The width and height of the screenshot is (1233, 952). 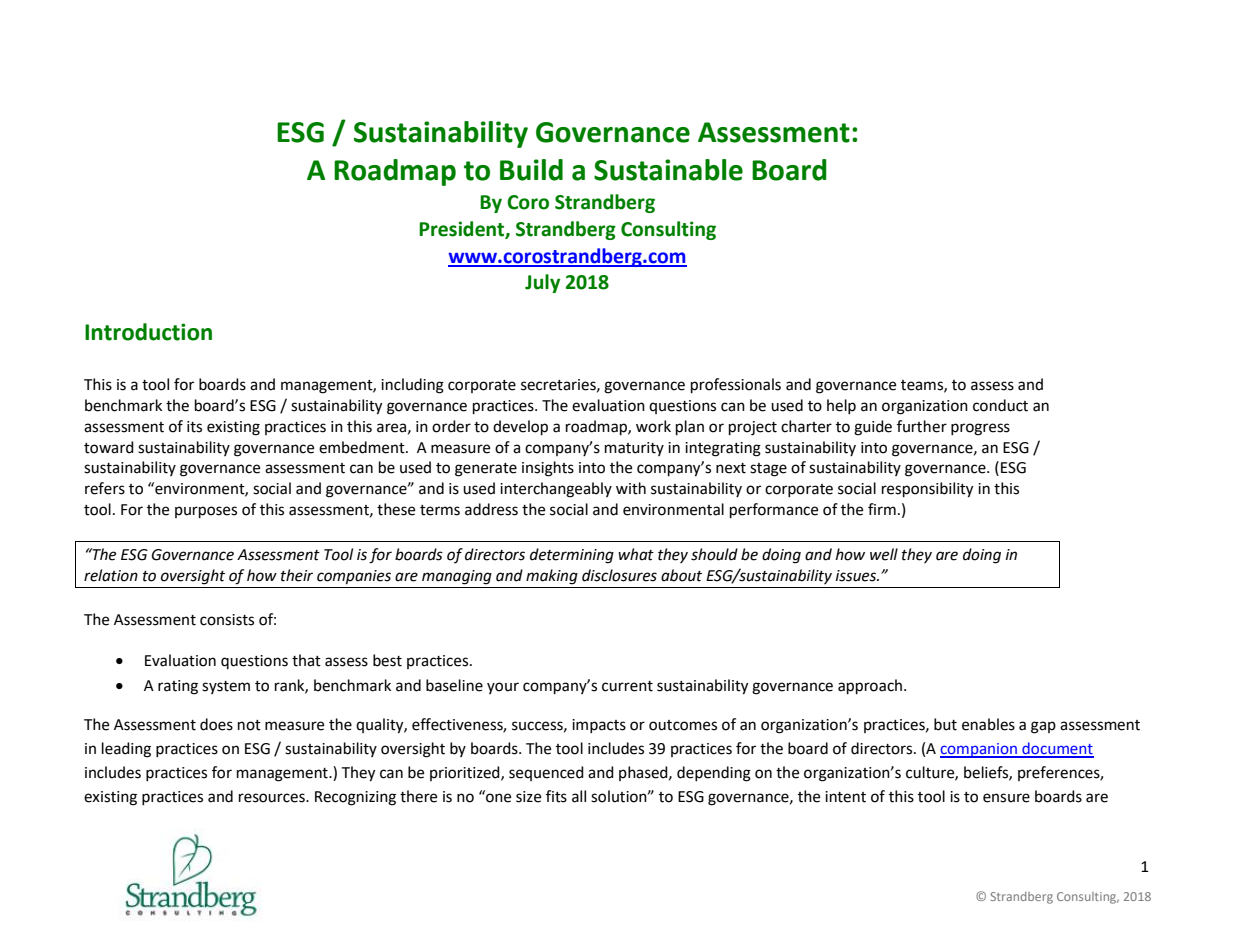 What do you see at coordinates (542, 283) in the screenshot?
I see `July` at bounding box center [542, 283].
